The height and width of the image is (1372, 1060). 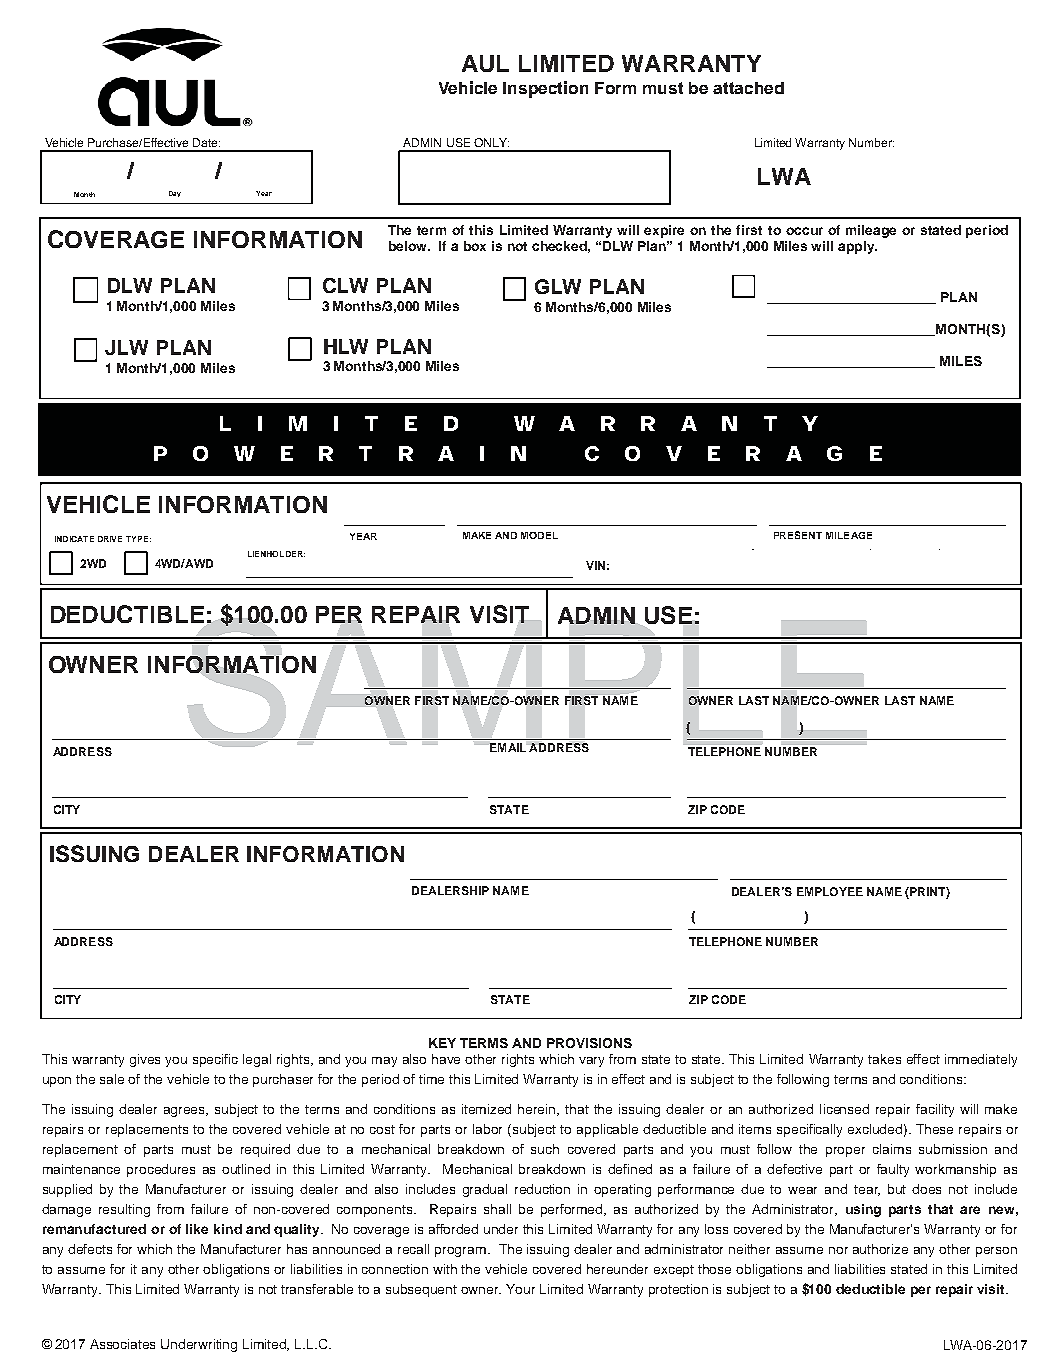 What do you see at coordinates (830, 891) in the image?
I see `EMPLOYEE` at bounding box center [830, 891].
